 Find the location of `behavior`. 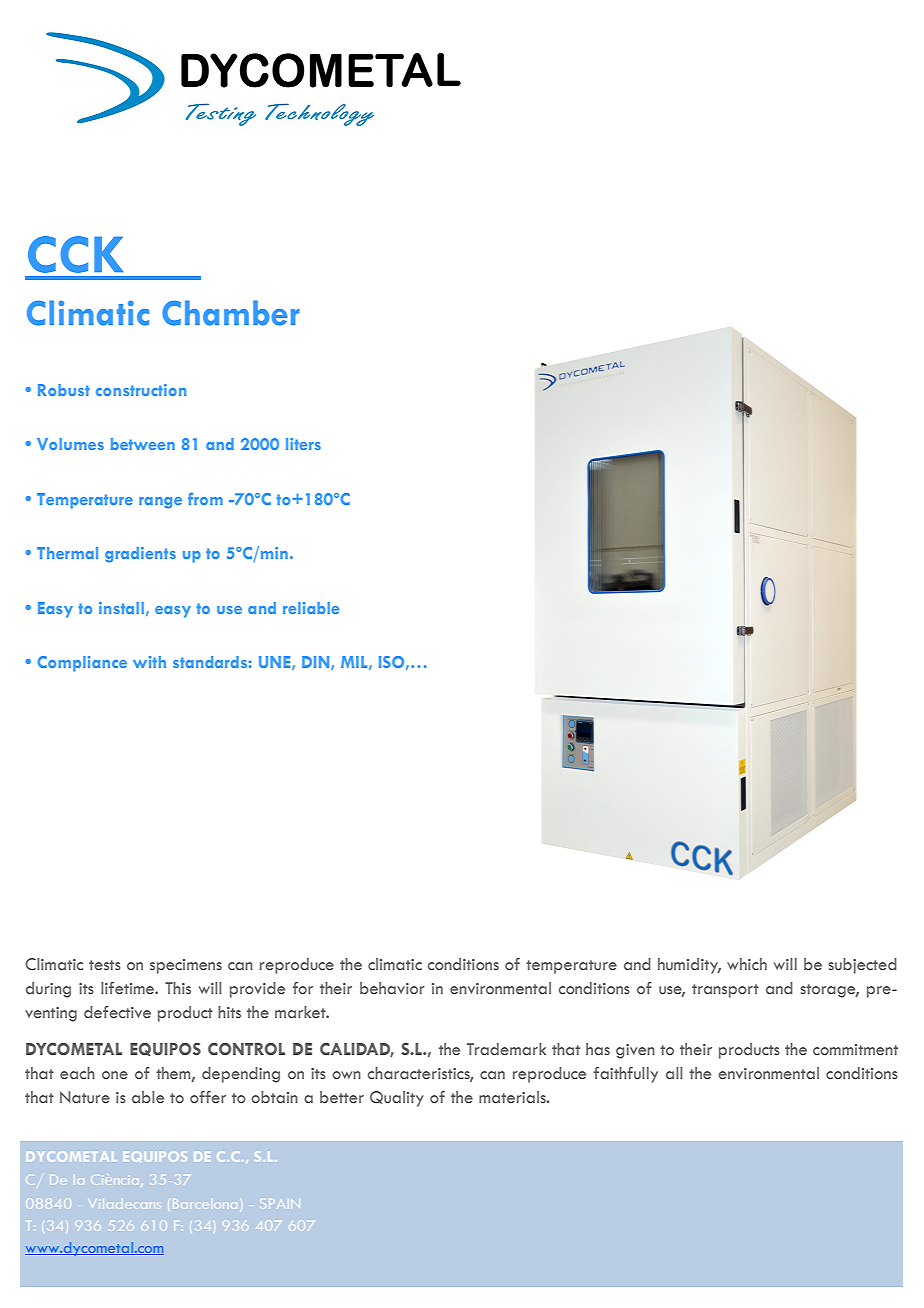

behavior is located at coordinates (392, 988).
